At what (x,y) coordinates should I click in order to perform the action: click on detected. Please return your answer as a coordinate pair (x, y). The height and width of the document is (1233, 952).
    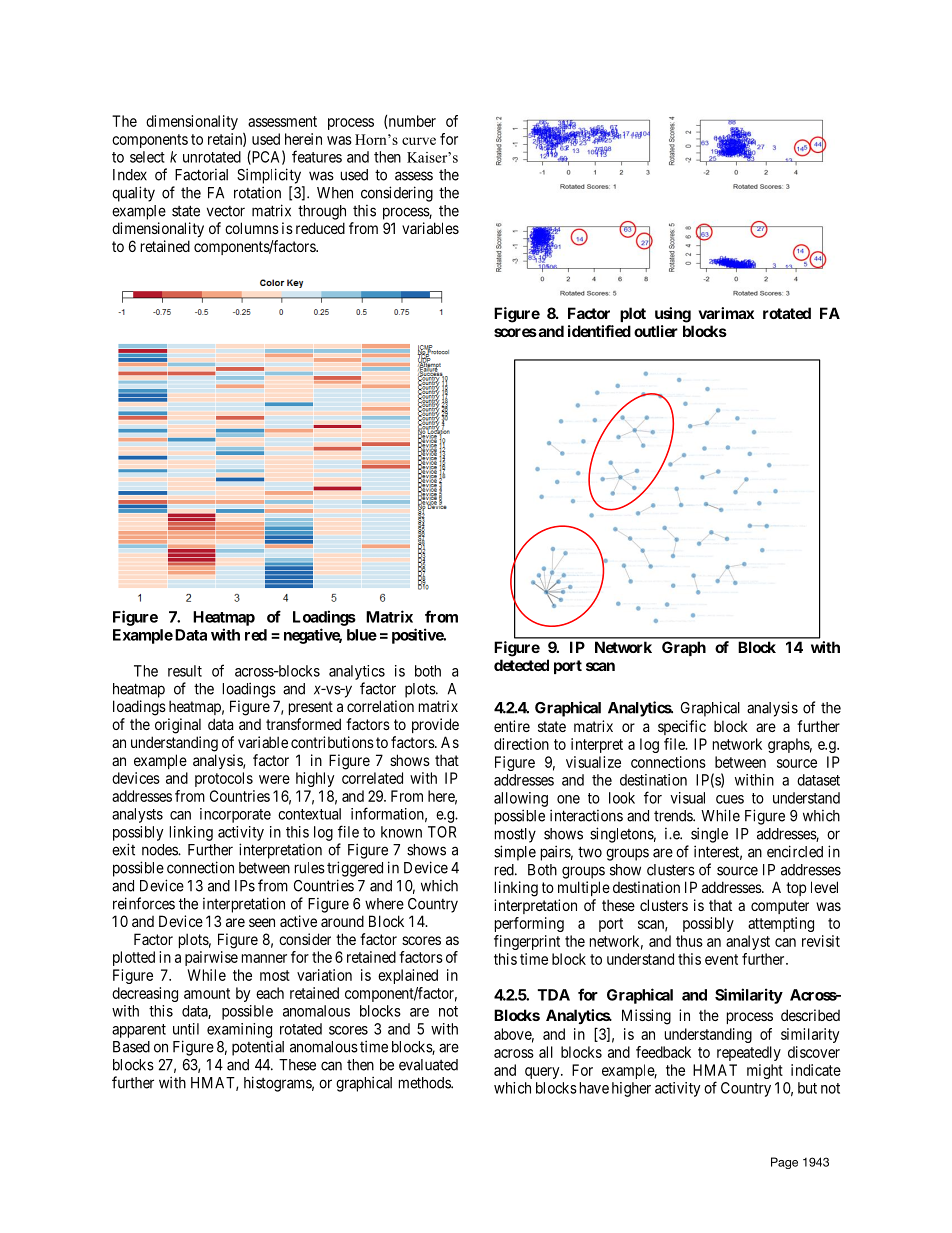
    Looking at the image, I should click on (521, 665).
